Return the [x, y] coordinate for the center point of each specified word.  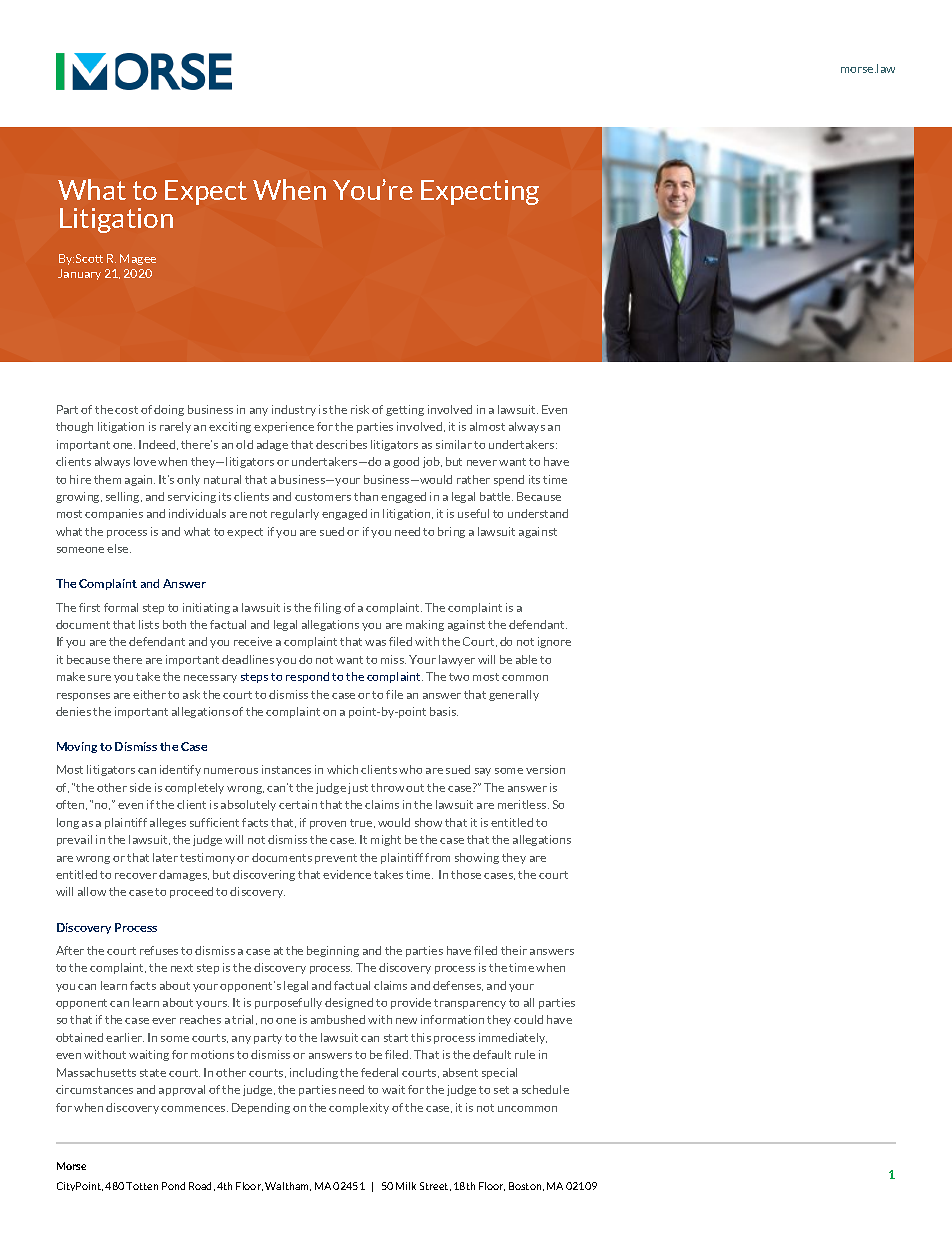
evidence [347, 874]
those [466, 874]
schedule [545, 1089]
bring [451, 532]
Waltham [288, 1186]
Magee [138, 259]
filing [327, 608]
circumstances [94, 1089]
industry [294, 410]
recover [136, 876]
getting [405, 410]
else [119, 548]
